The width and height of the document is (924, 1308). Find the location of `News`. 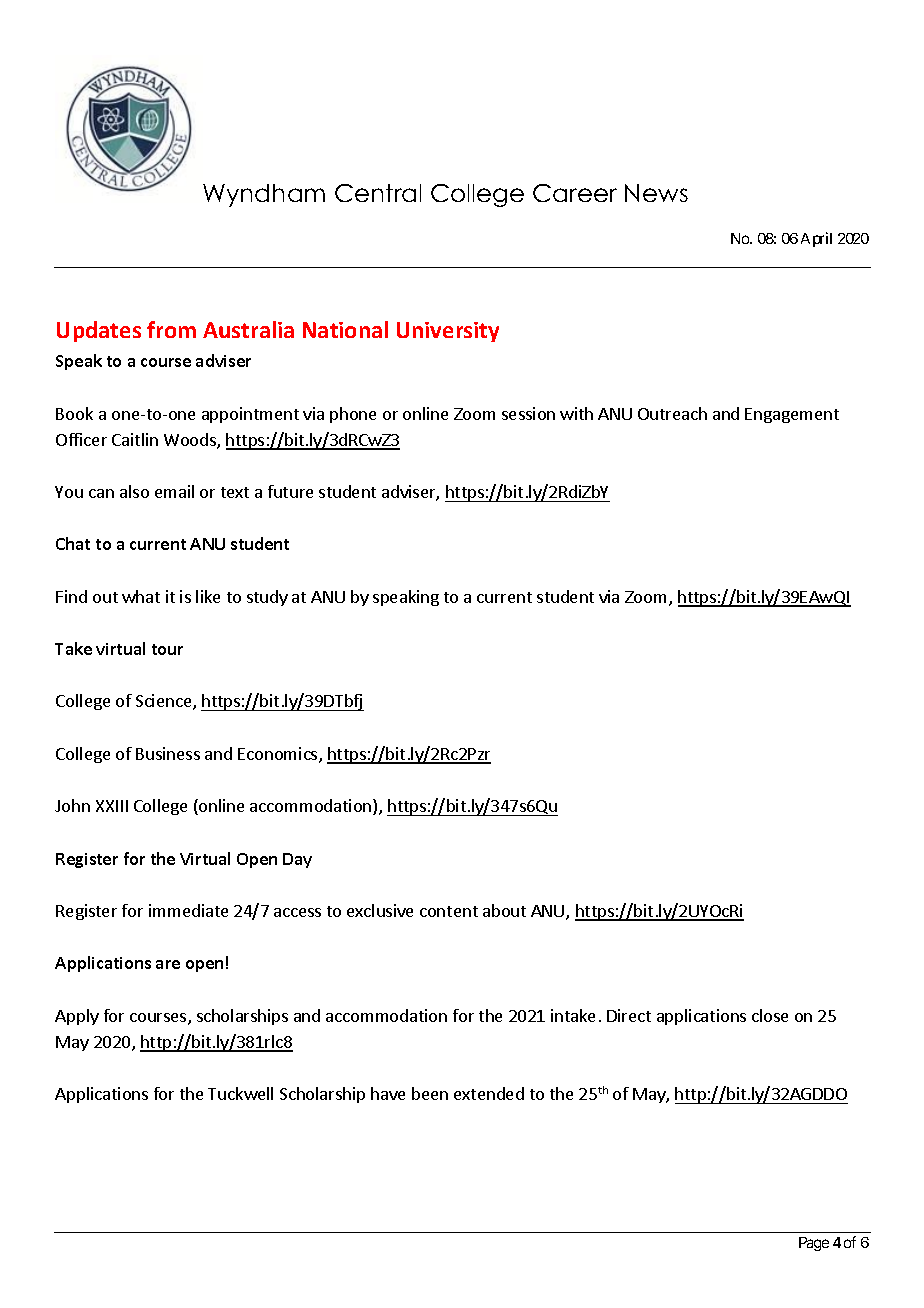

News is located at coordinates (656, 193).
